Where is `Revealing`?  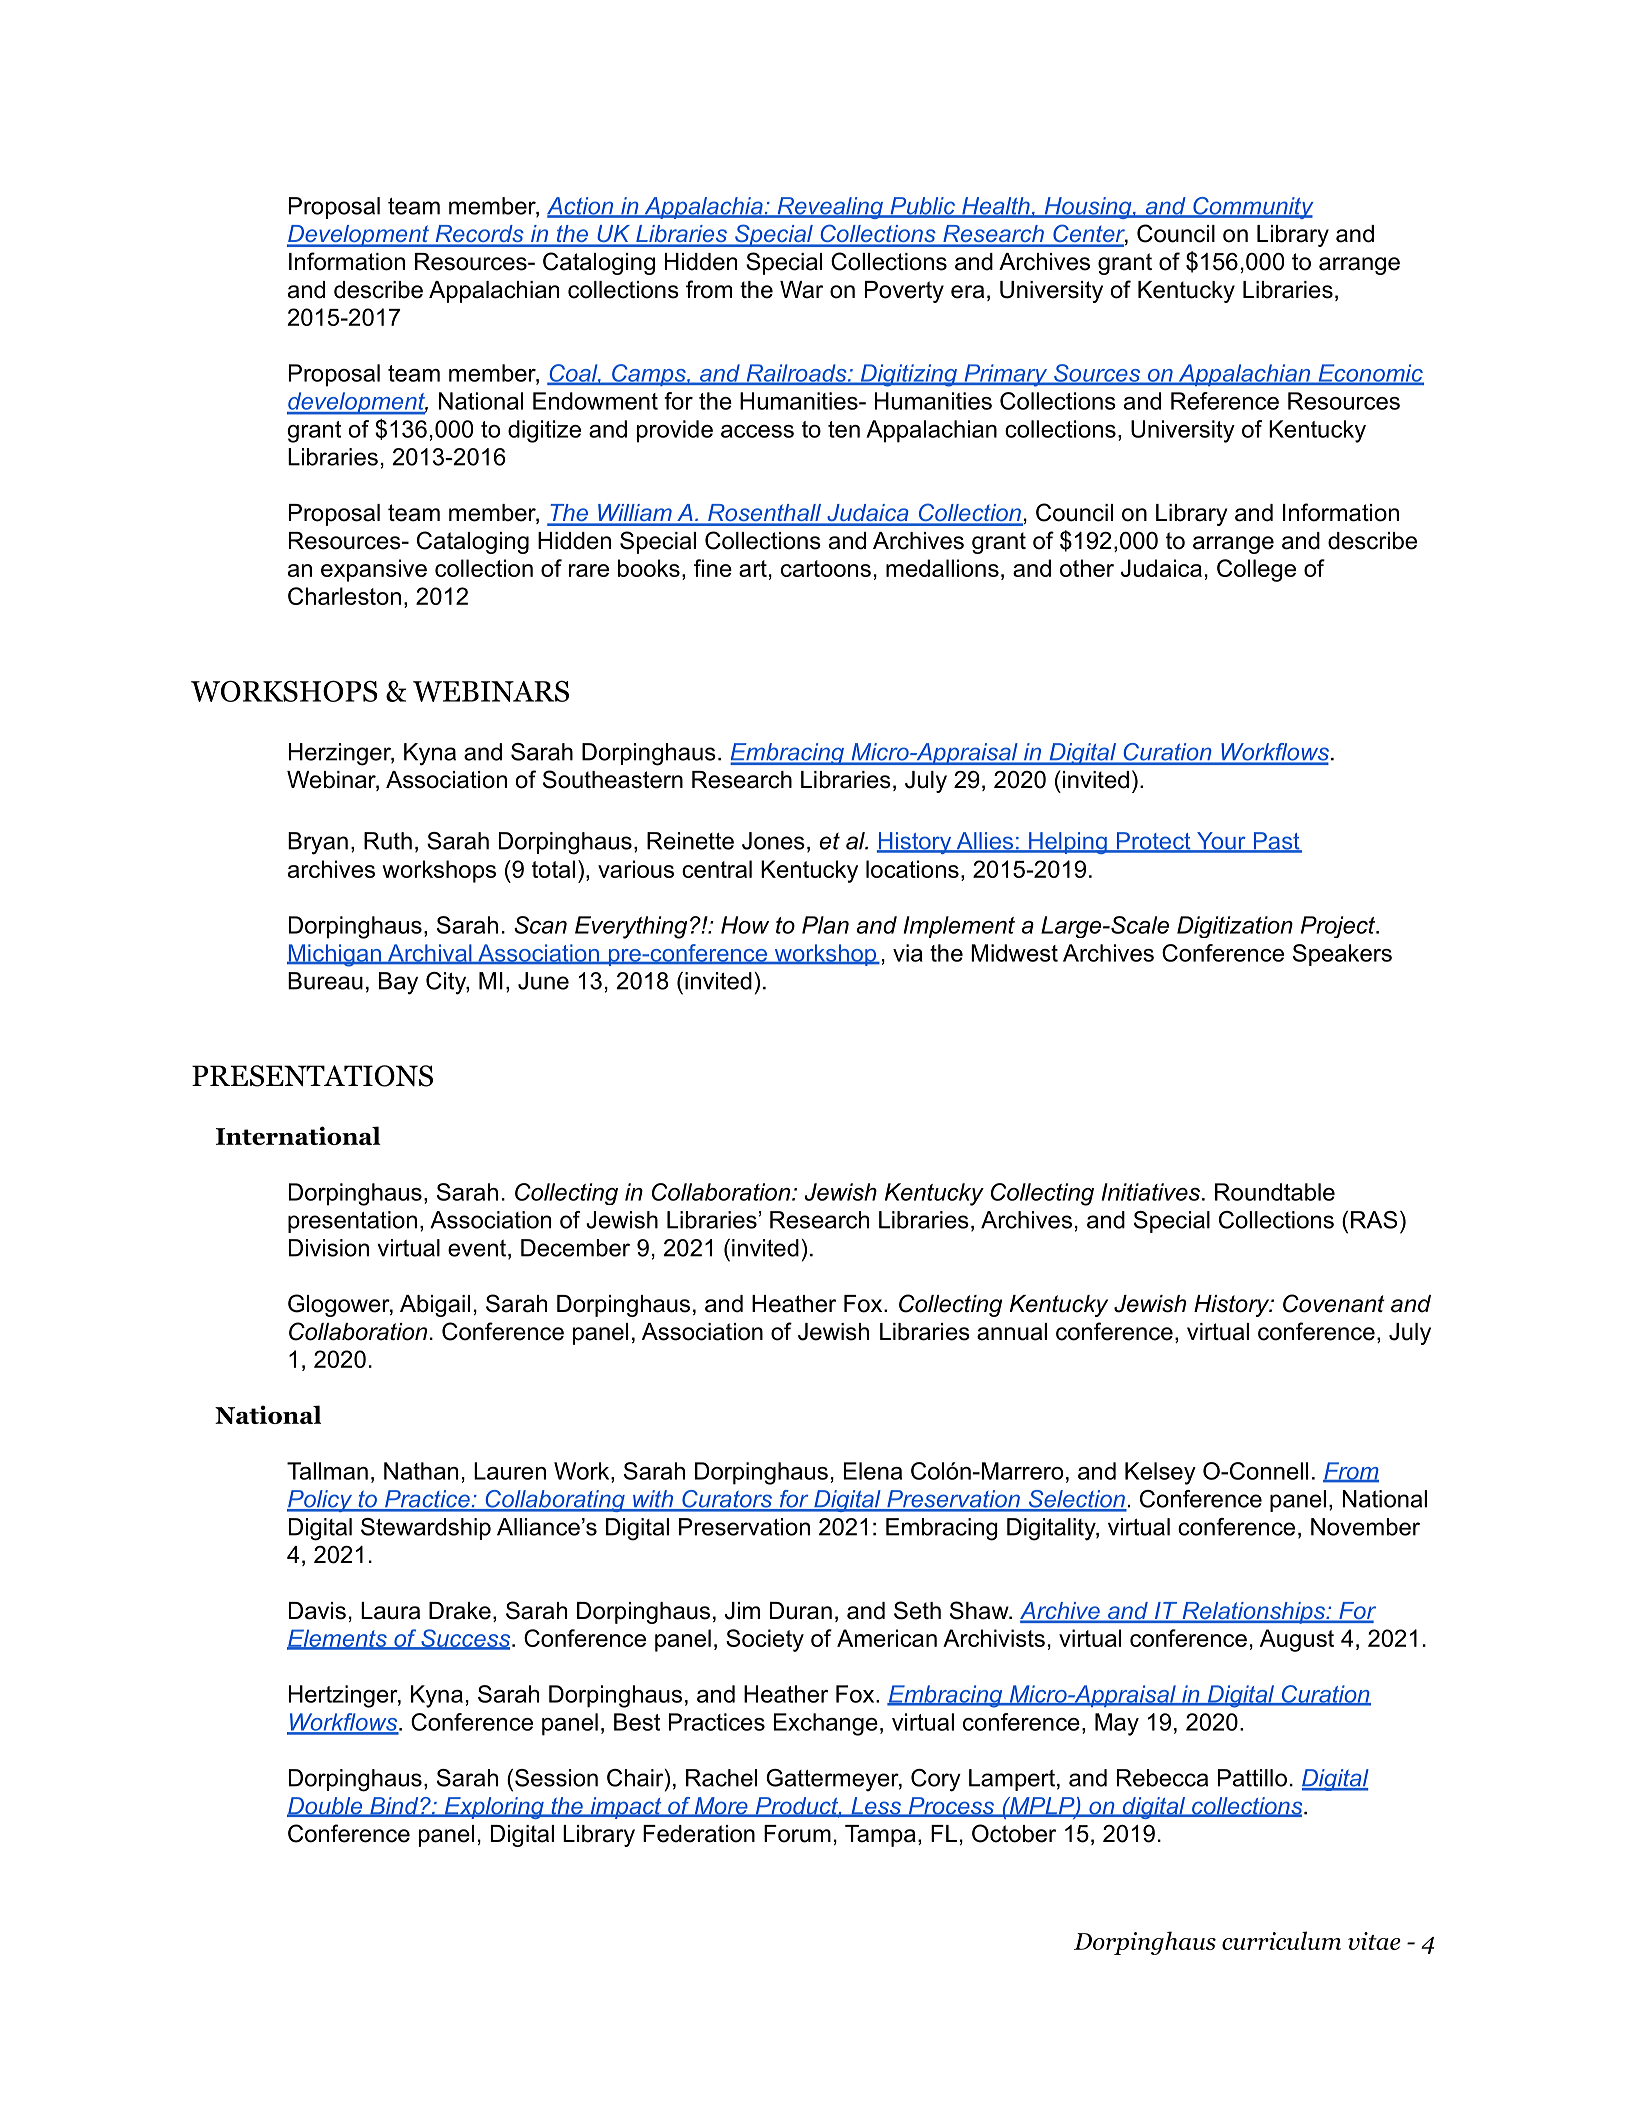 Revealing is located at coordinates (830, 208).
